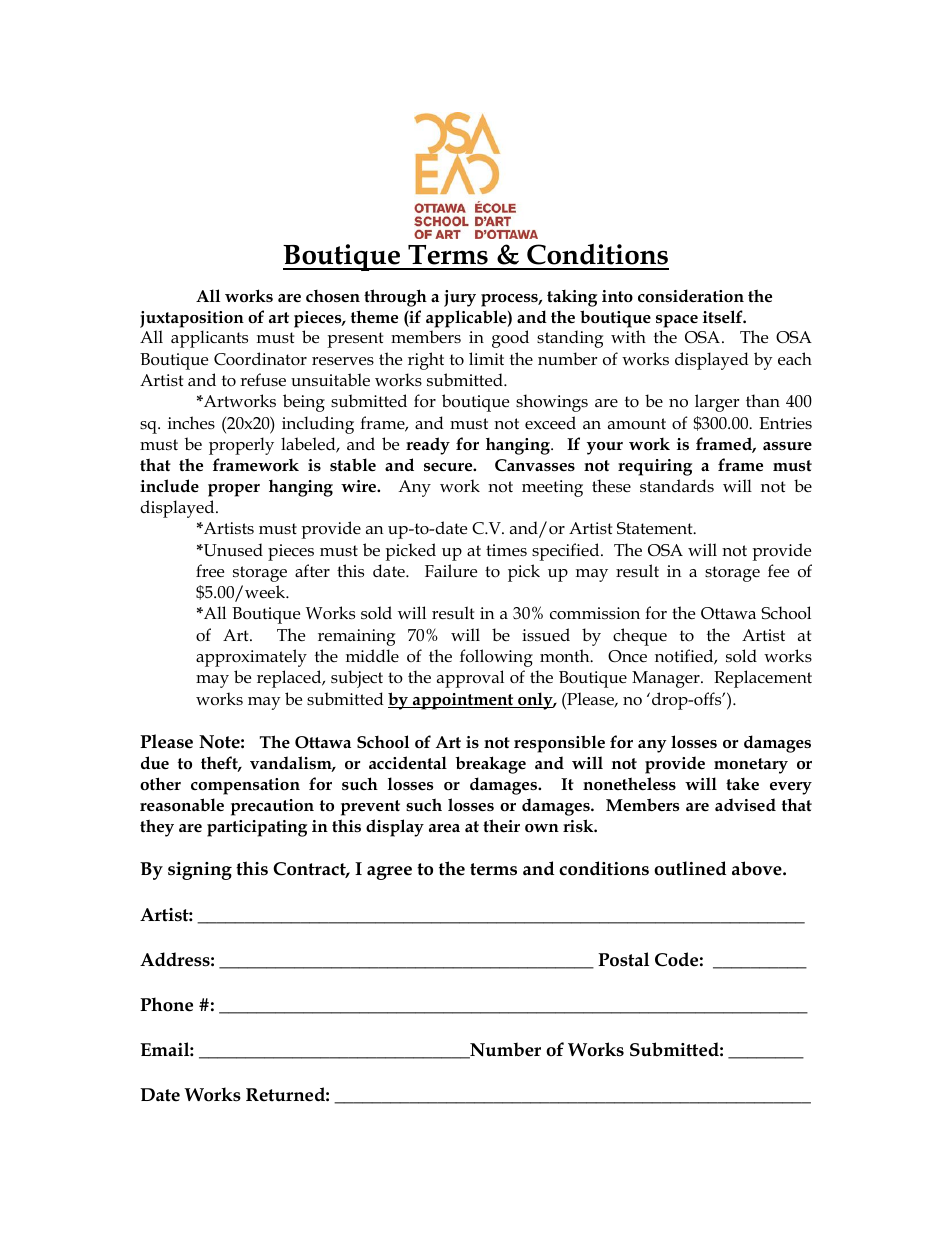 The image size is (952, 1233). I want to click on Statement, so click(656, 528).
